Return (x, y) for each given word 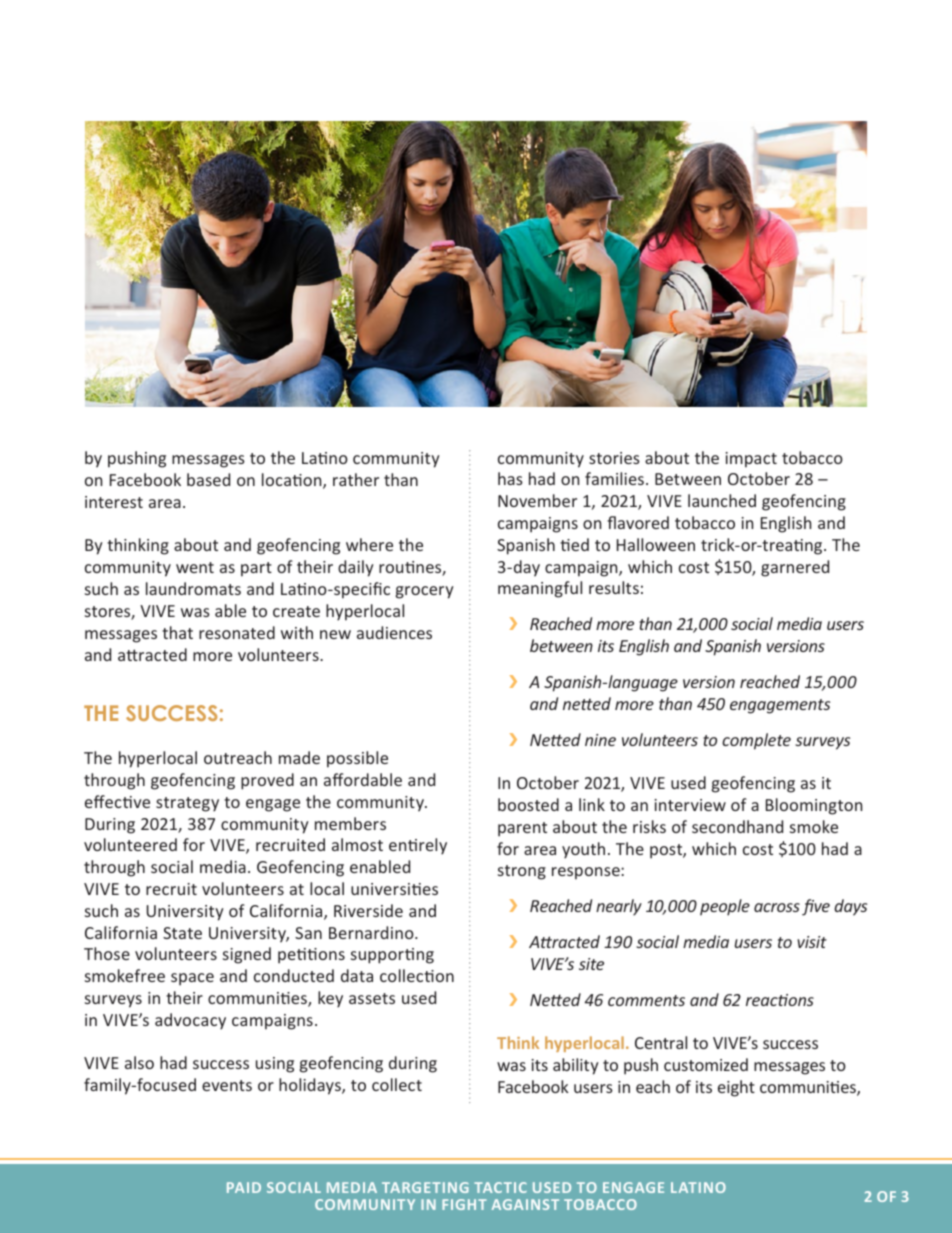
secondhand (737, 826)
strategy (187, 804)
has (510, 478)
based (208, 479)
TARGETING (425, 1187)
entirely (418, 846)
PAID (244, 1187)
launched (722, 500)
